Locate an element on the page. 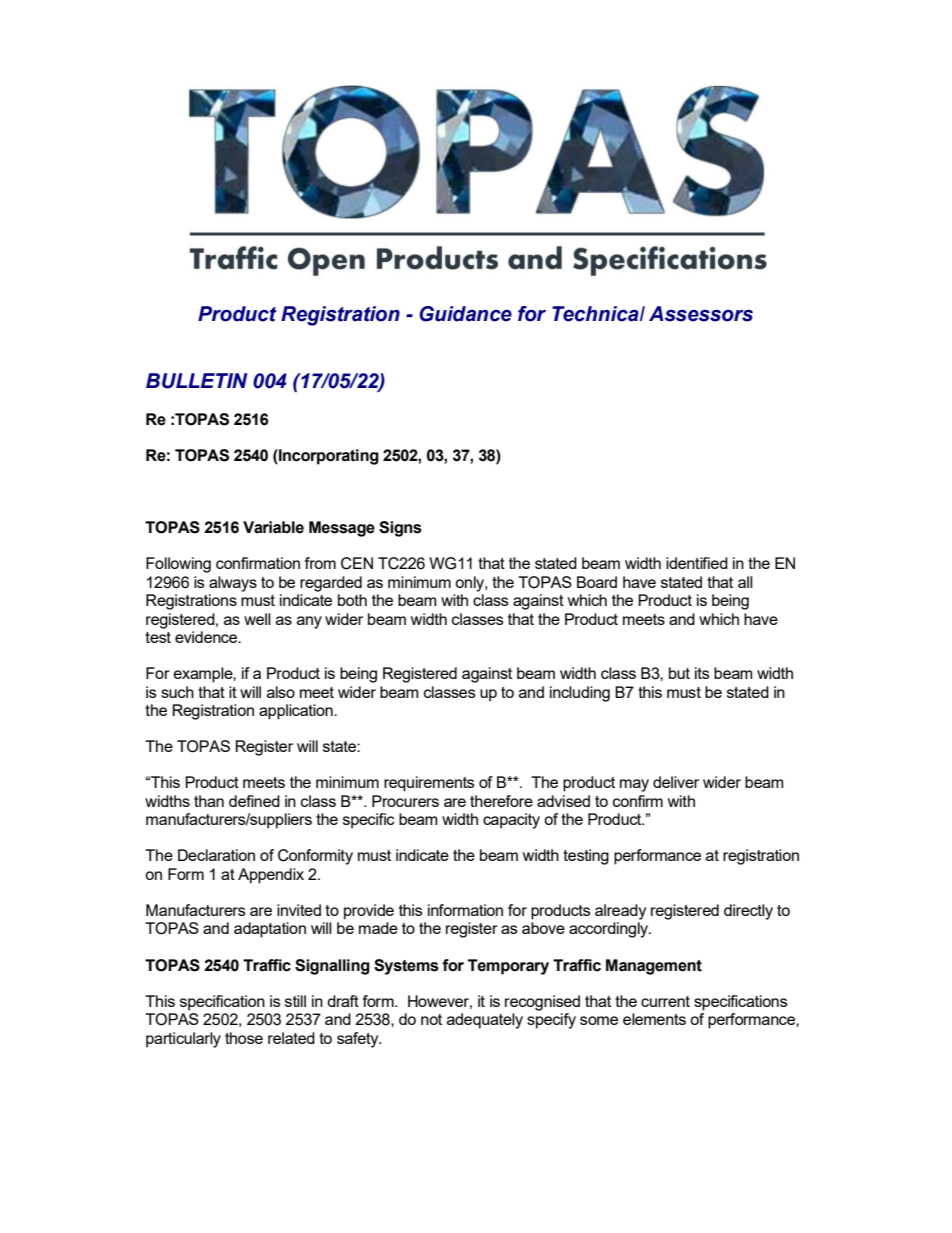 This document has height=1233, width=952. those is located at coordinates (244, 1038).
